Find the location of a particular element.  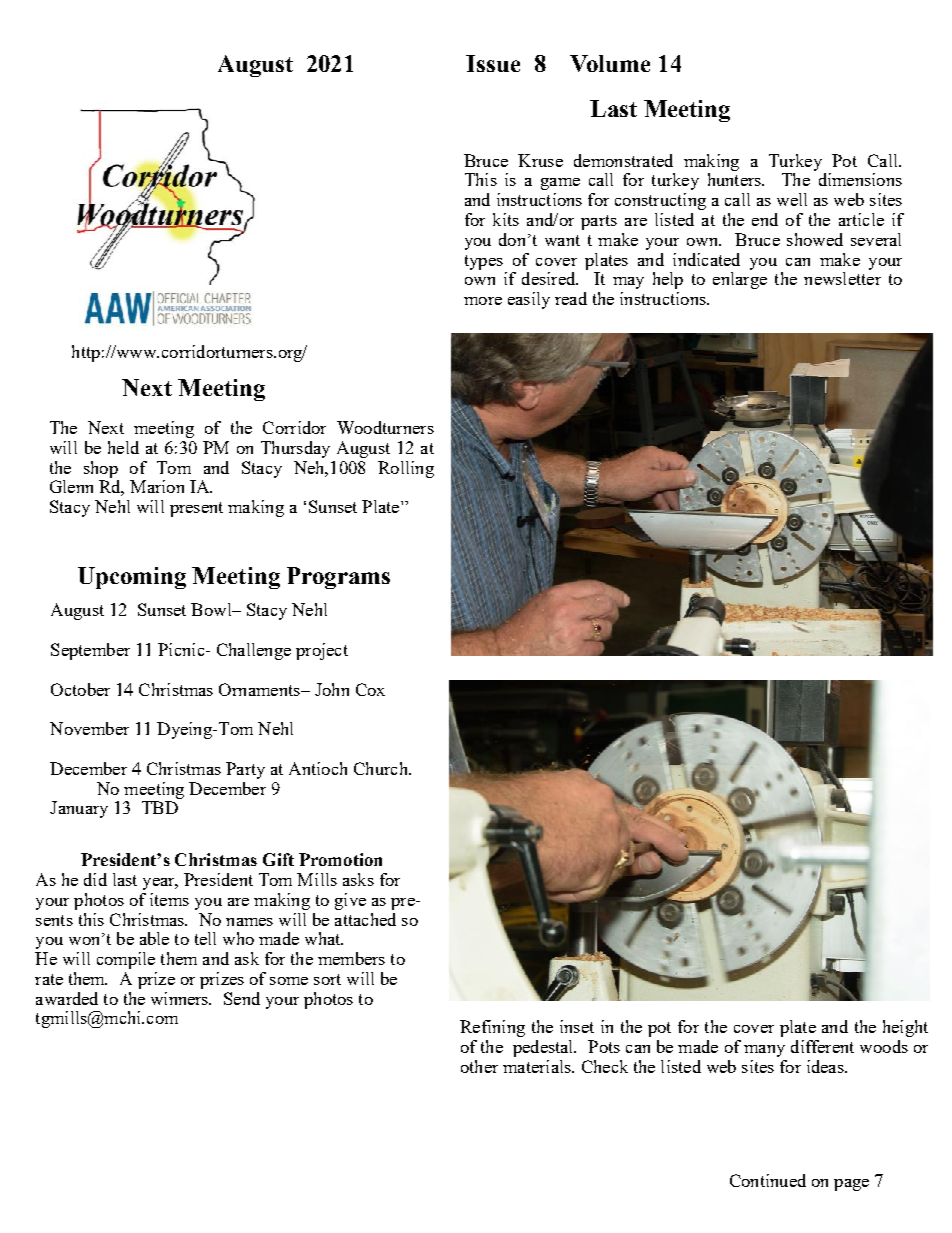

Volume is located at coordinates (610, 63).
